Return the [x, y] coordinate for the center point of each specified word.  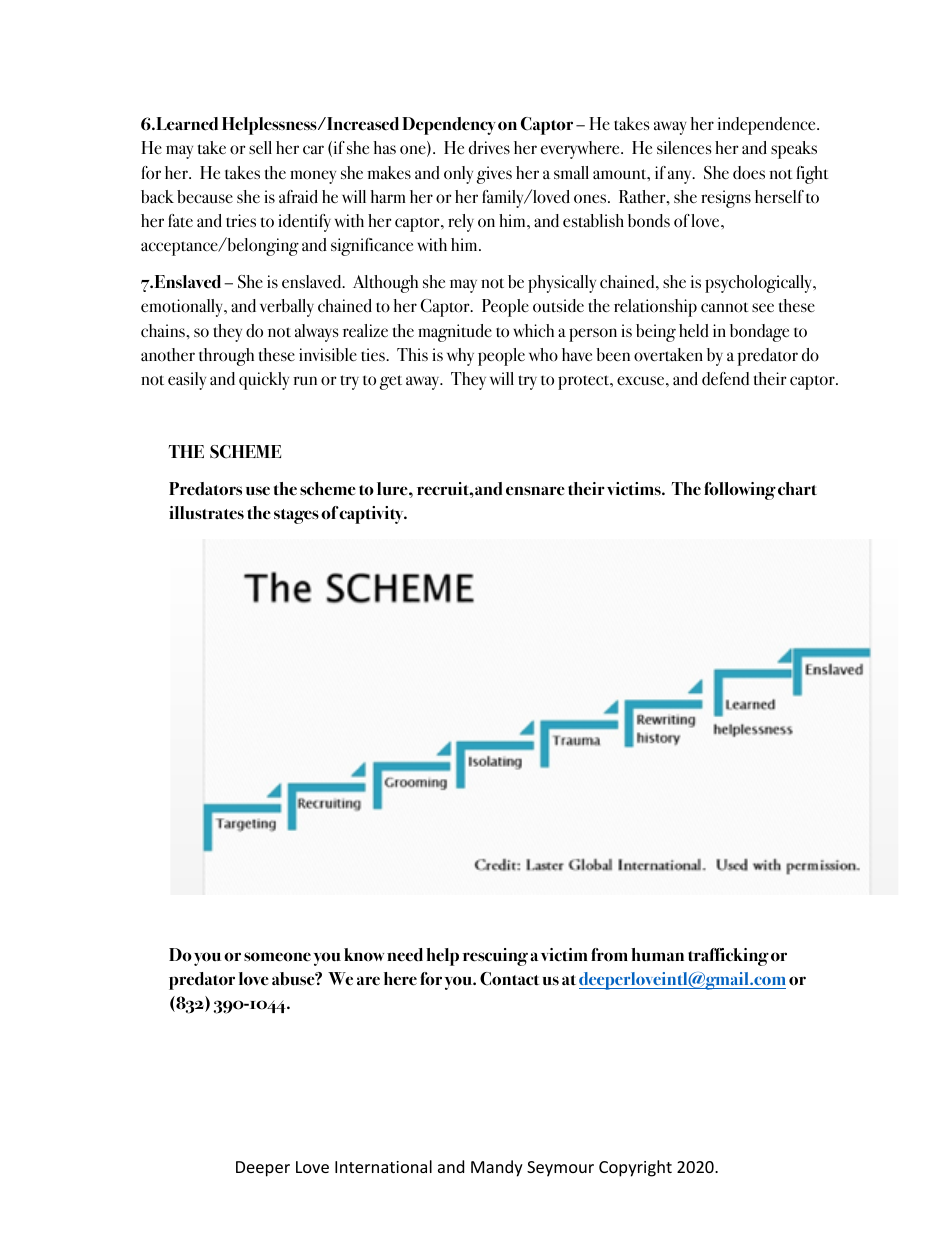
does [749, 173]
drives [489, 148]
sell [260, 147]
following [740, 491]
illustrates [206, 513]
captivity [372, 515]
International [383, 1166]
